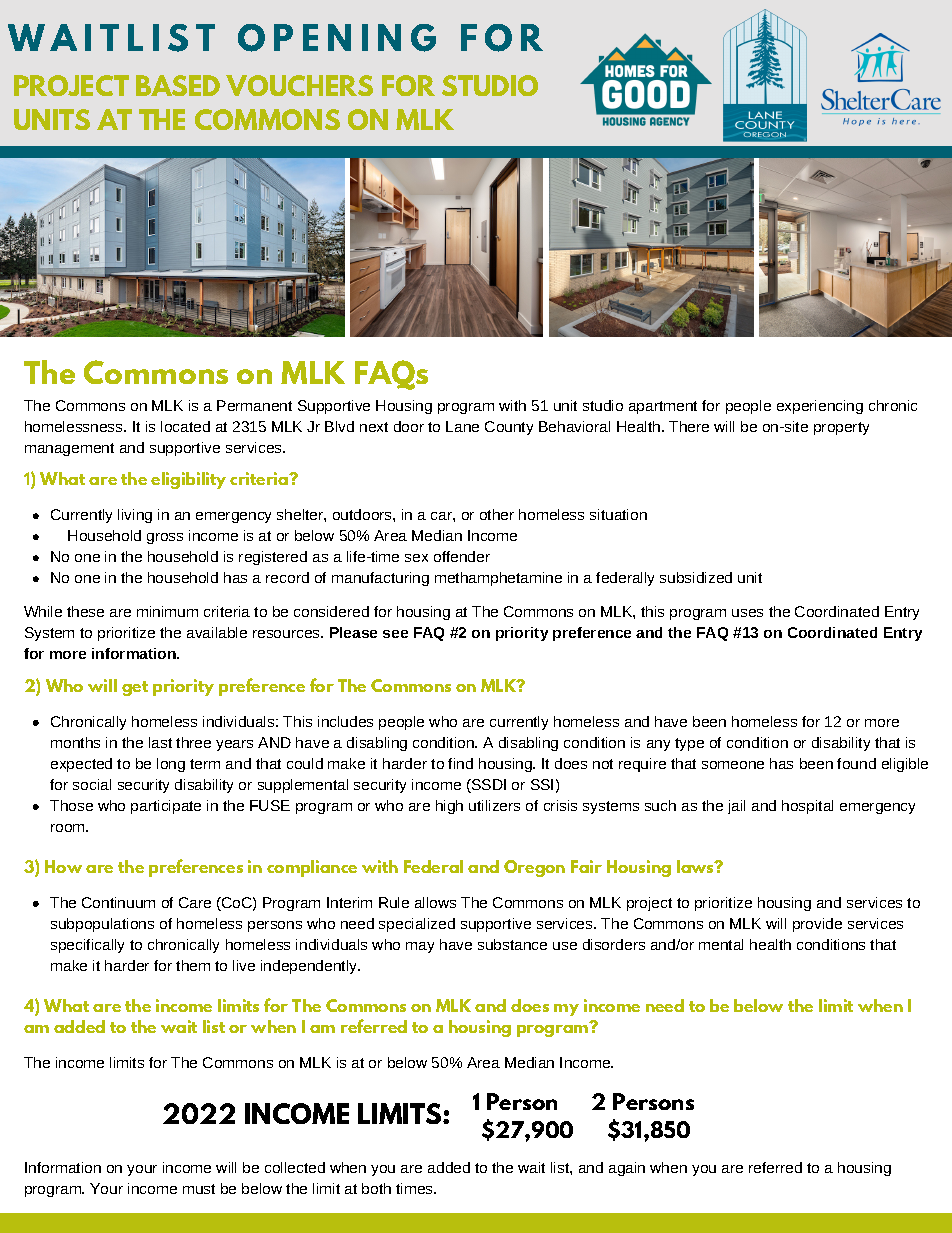 The width and height of the document is (952, 1233). Describe the element at coordinates (449, 807) in the document. I see `high` at that location.
